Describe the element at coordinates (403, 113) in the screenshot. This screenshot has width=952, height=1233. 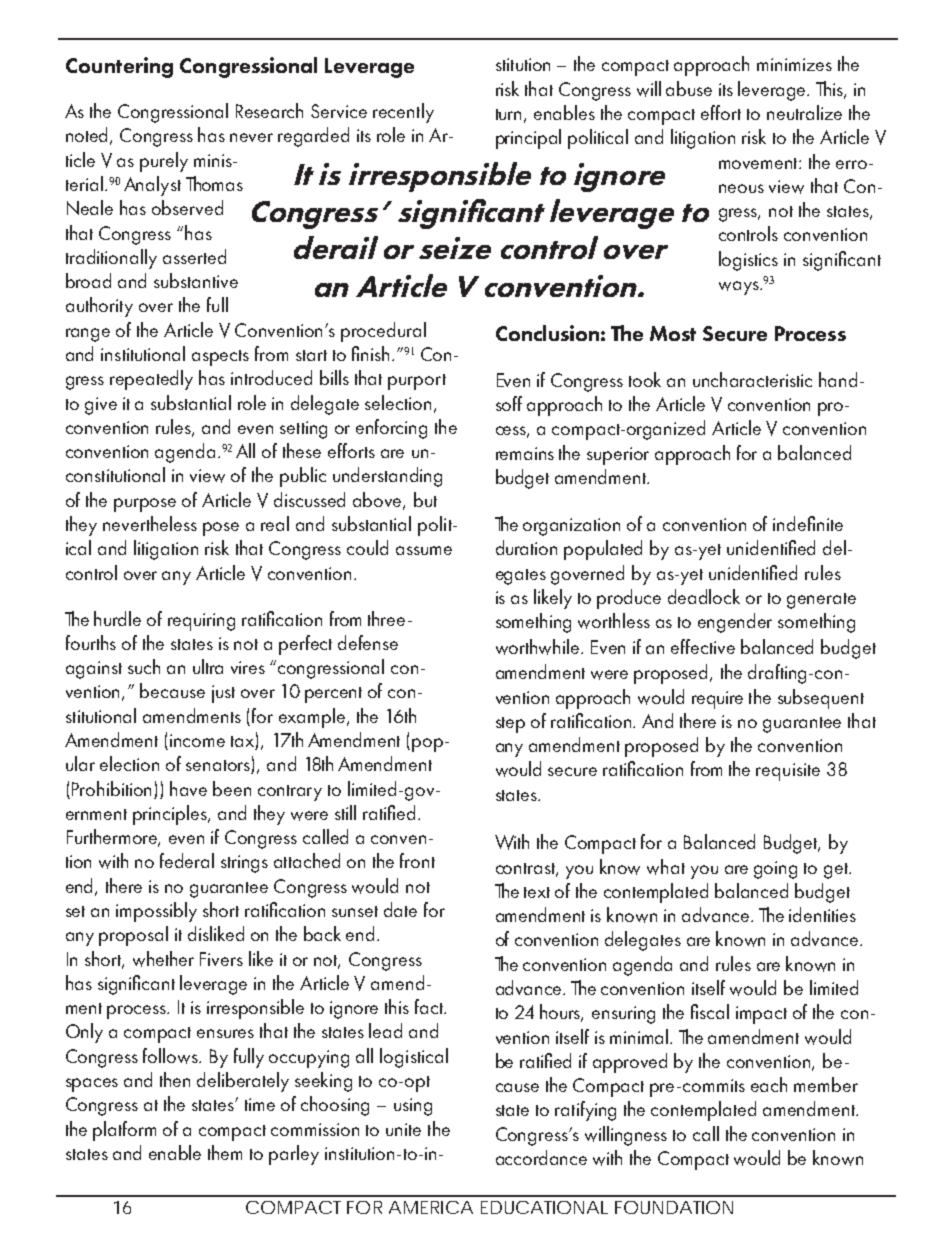
I see `recently` at that location.
